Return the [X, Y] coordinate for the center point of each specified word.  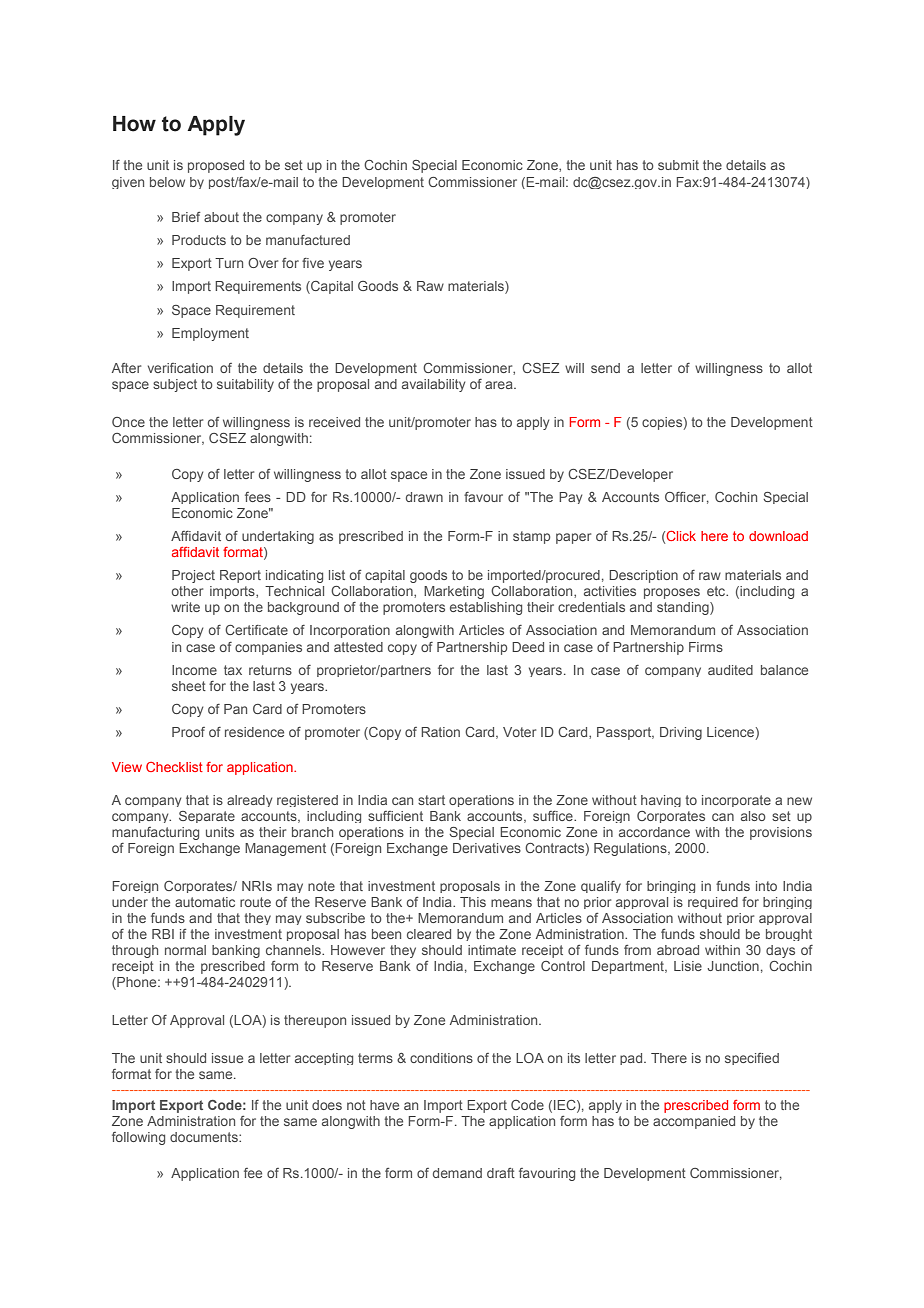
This [473, 902]
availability [433, 385]
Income [194, 670]
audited [730, 670]
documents [205, 1137]
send [605, 368]
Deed [528, 647]
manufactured [308, 240]
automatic [205, 902]
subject [175, 385]
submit [678, 165]
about [221, 217]
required [713, 903]
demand [457, 1173]
